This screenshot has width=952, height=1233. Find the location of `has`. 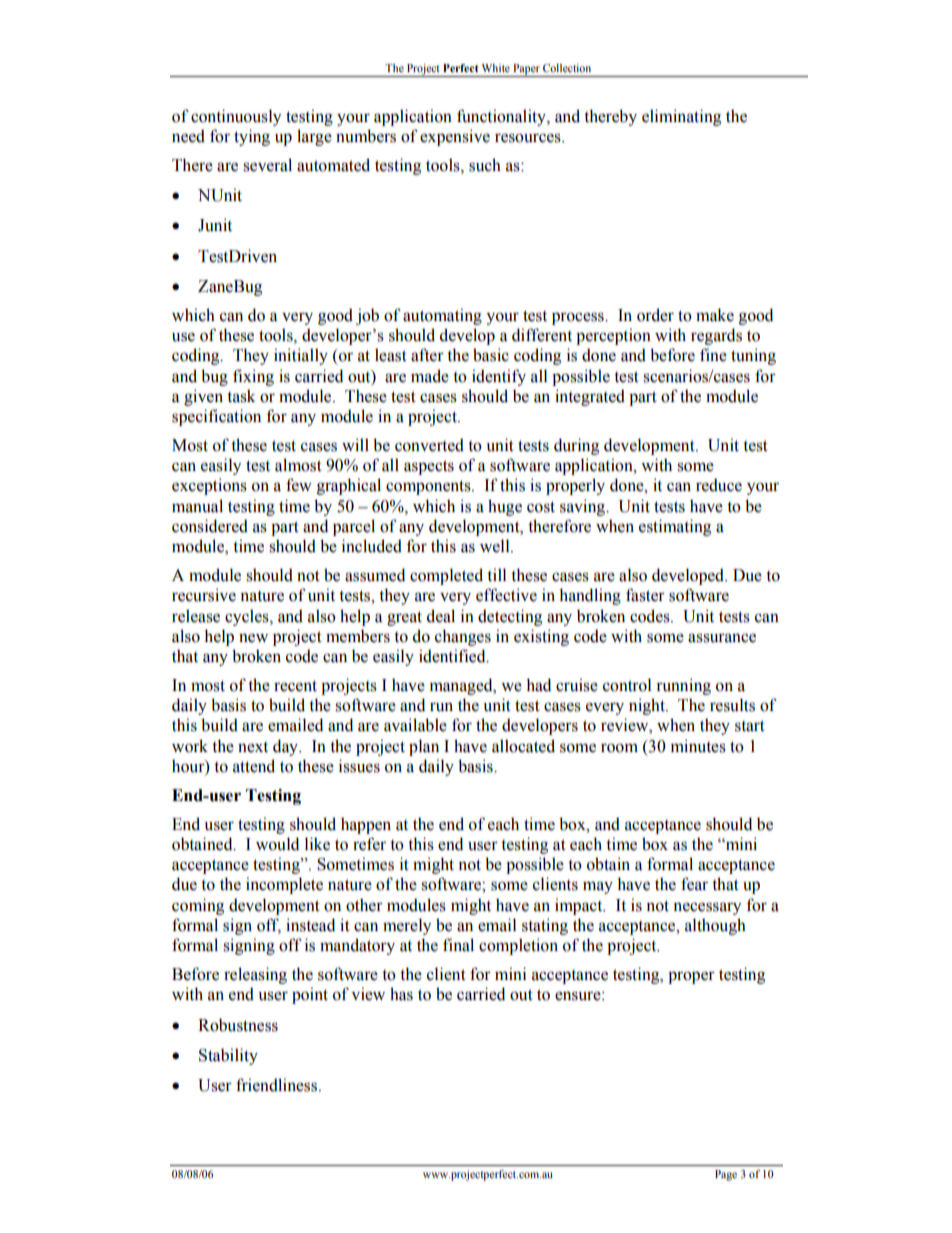

has is located at coordinates (401, 994).
